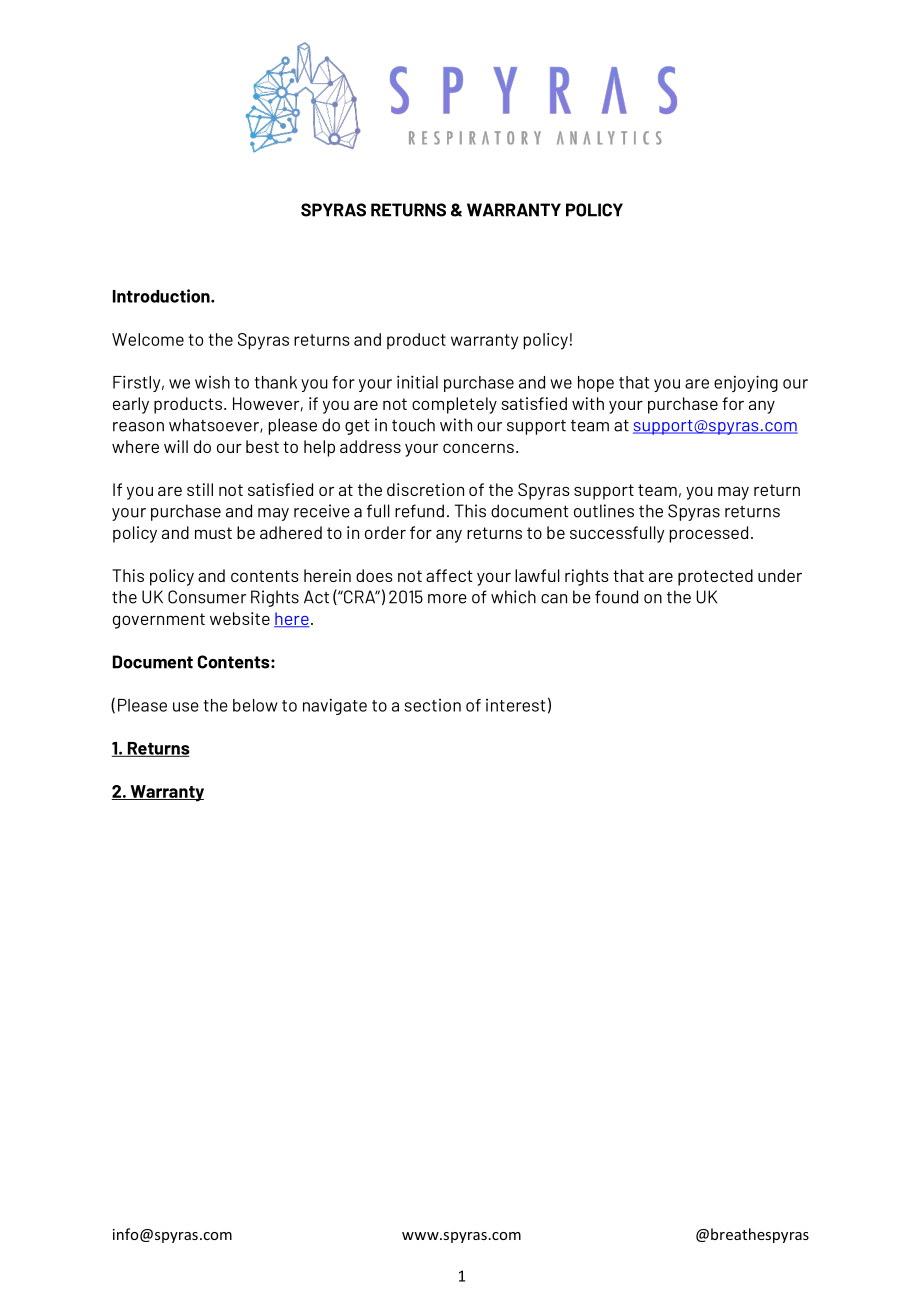 The width and height of the screenshot is (924, 1307). Describe the element at coordinates (200, 489) in the screenshot. I see `still` at that location.
